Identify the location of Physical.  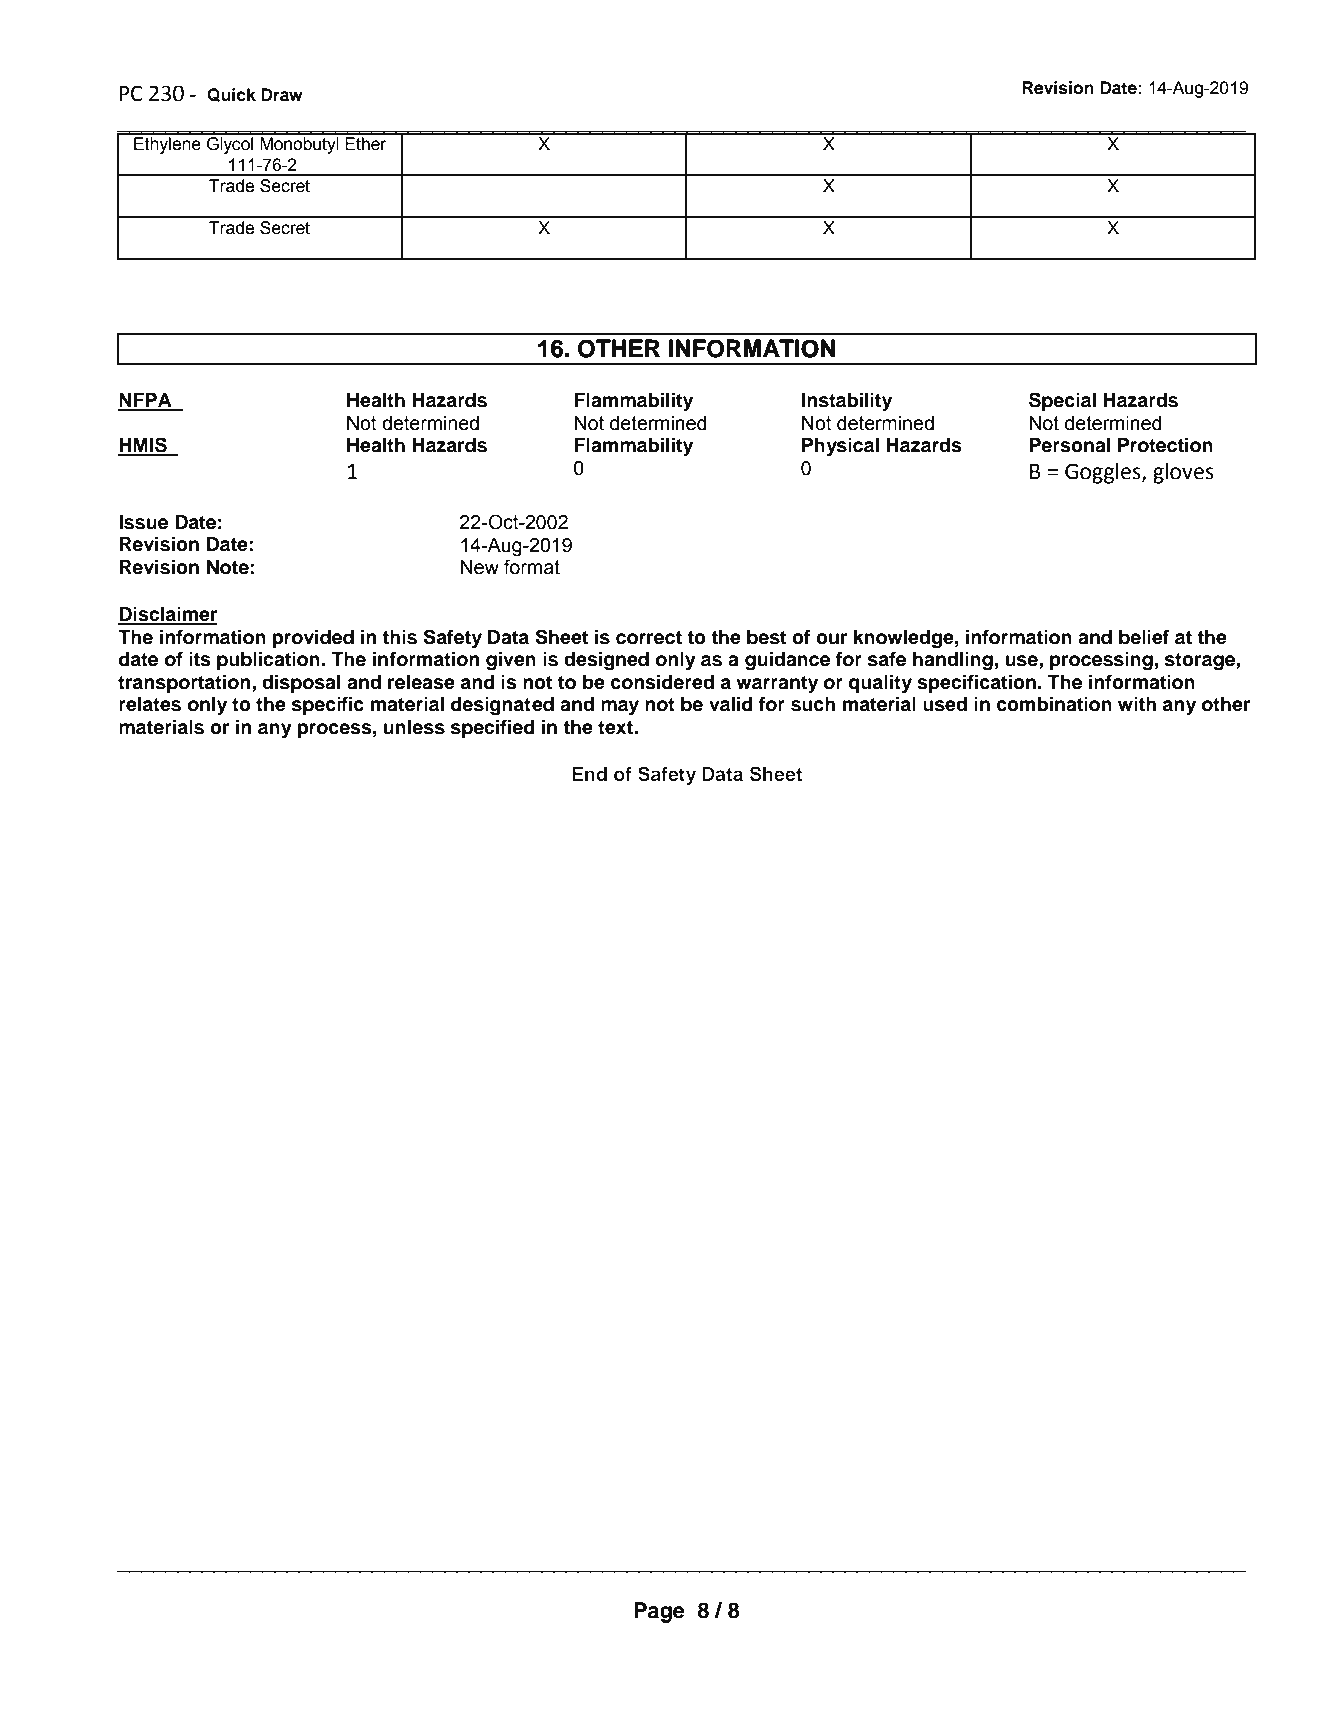
(840, 447).
